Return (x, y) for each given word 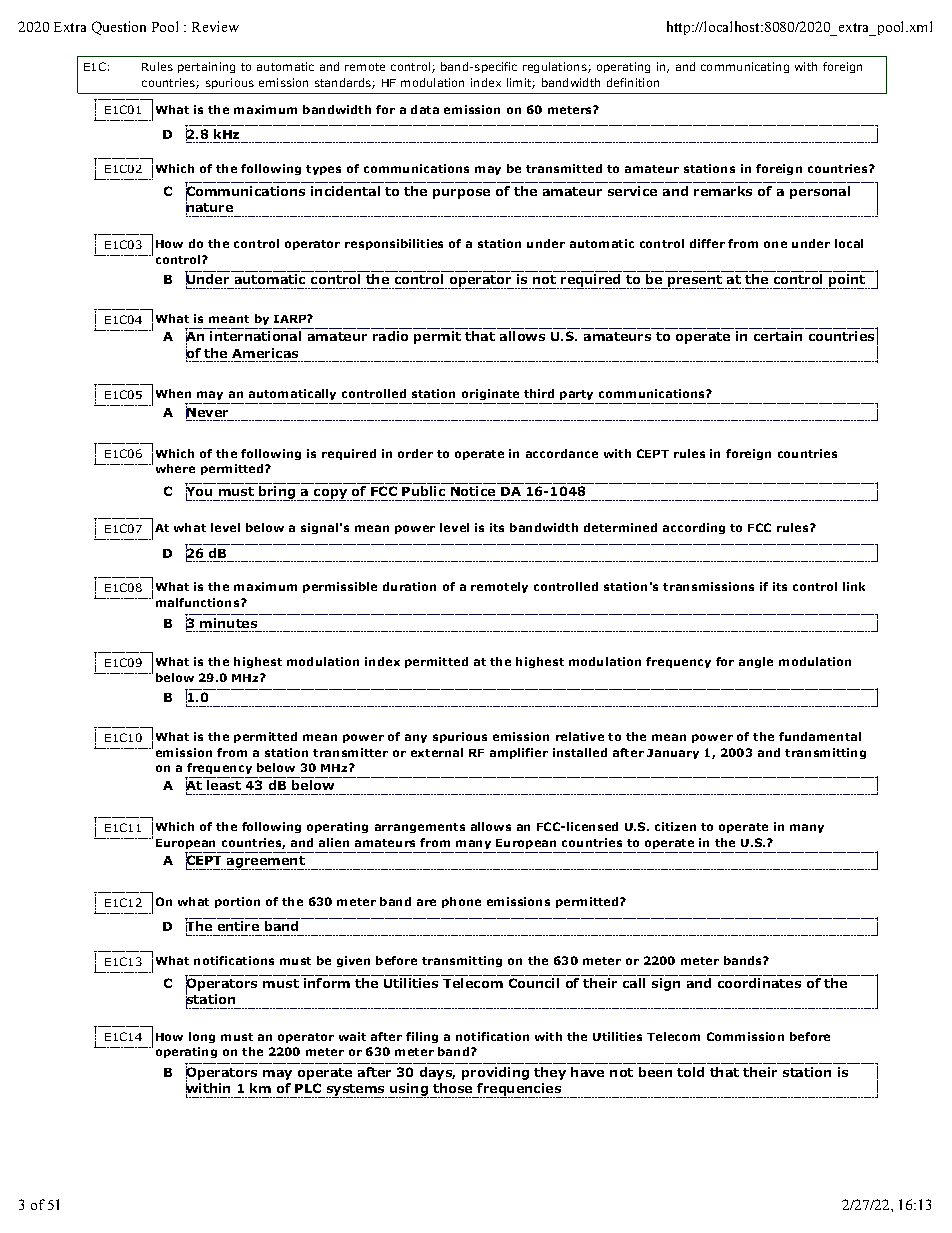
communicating (745, 67)
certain (778, 336)
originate (490, 396)
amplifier (519, 753)
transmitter (350, 752)
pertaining (206, 67)
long (202, 1037)
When (173, 393)
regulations (556, 67)
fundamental (820, 736)
